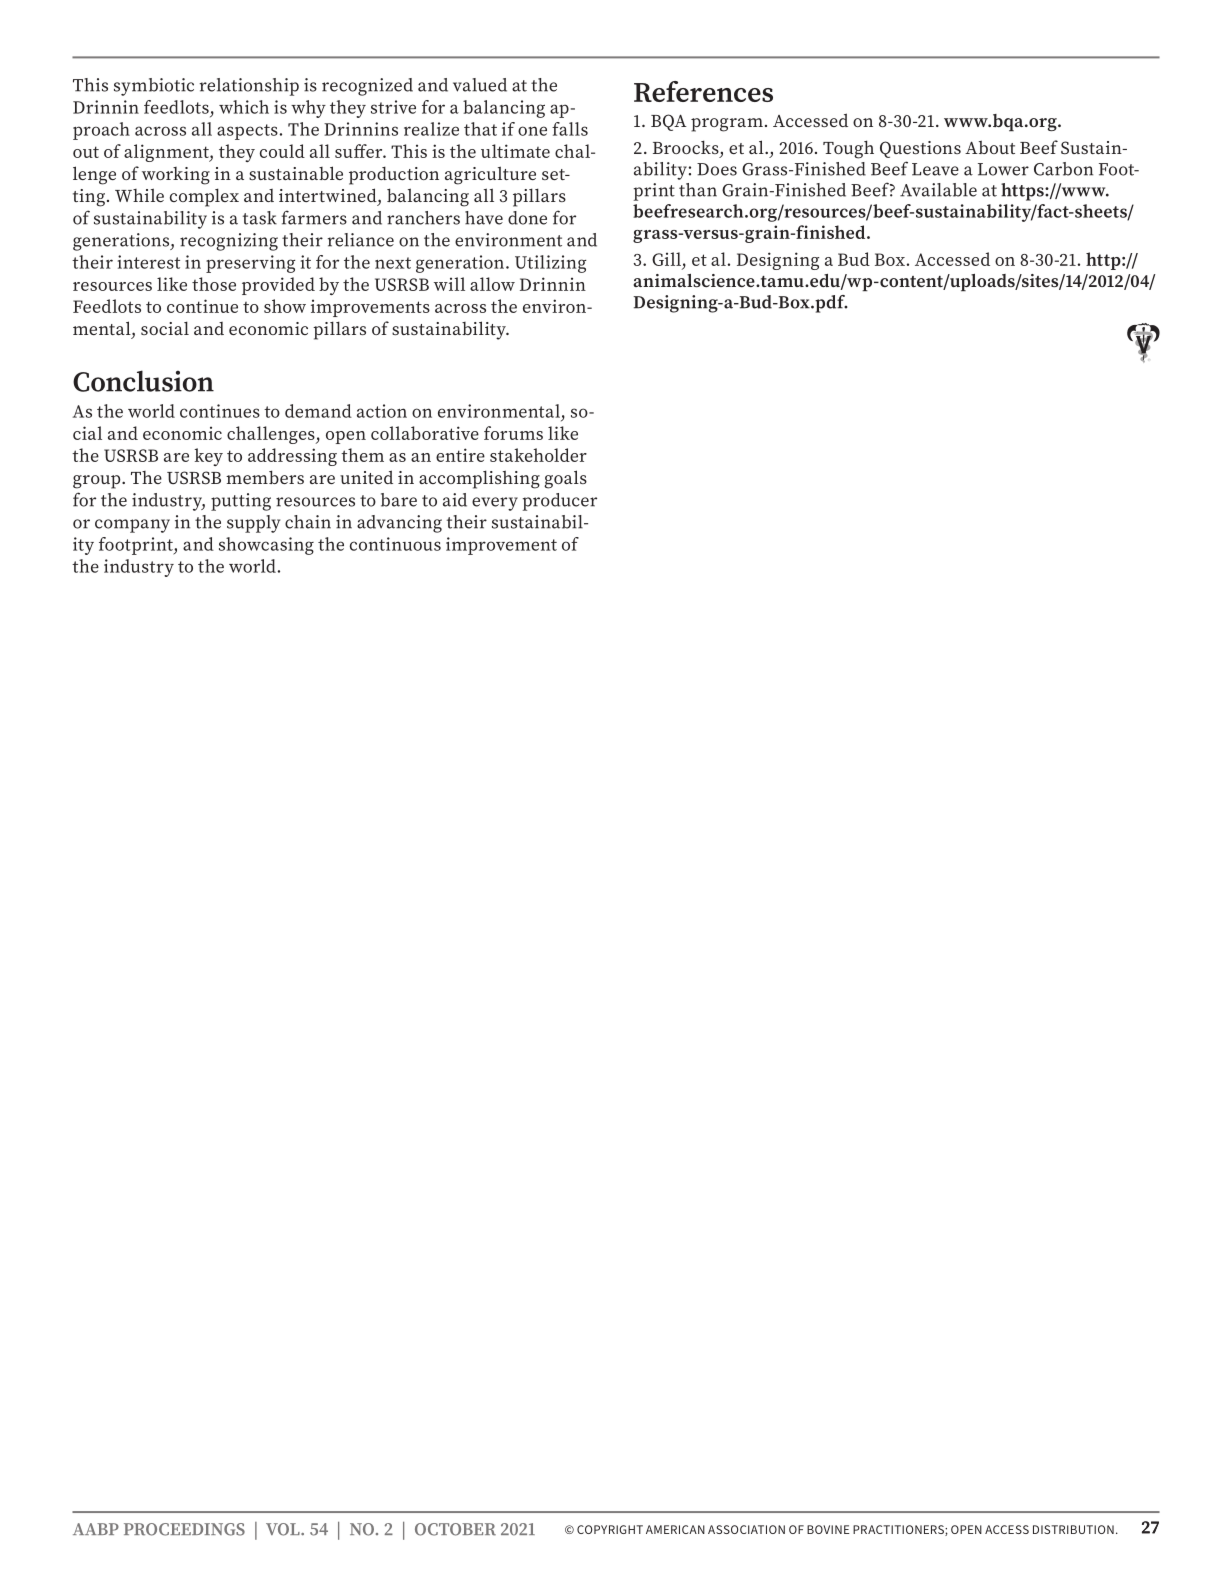 Image resolution: width=1232 pixels, height=1595 pixels. What do you see at coordinates (610, 1529) in the screenshot?
I see `COPYRIGHT` at bounding box center [610, 1529].
